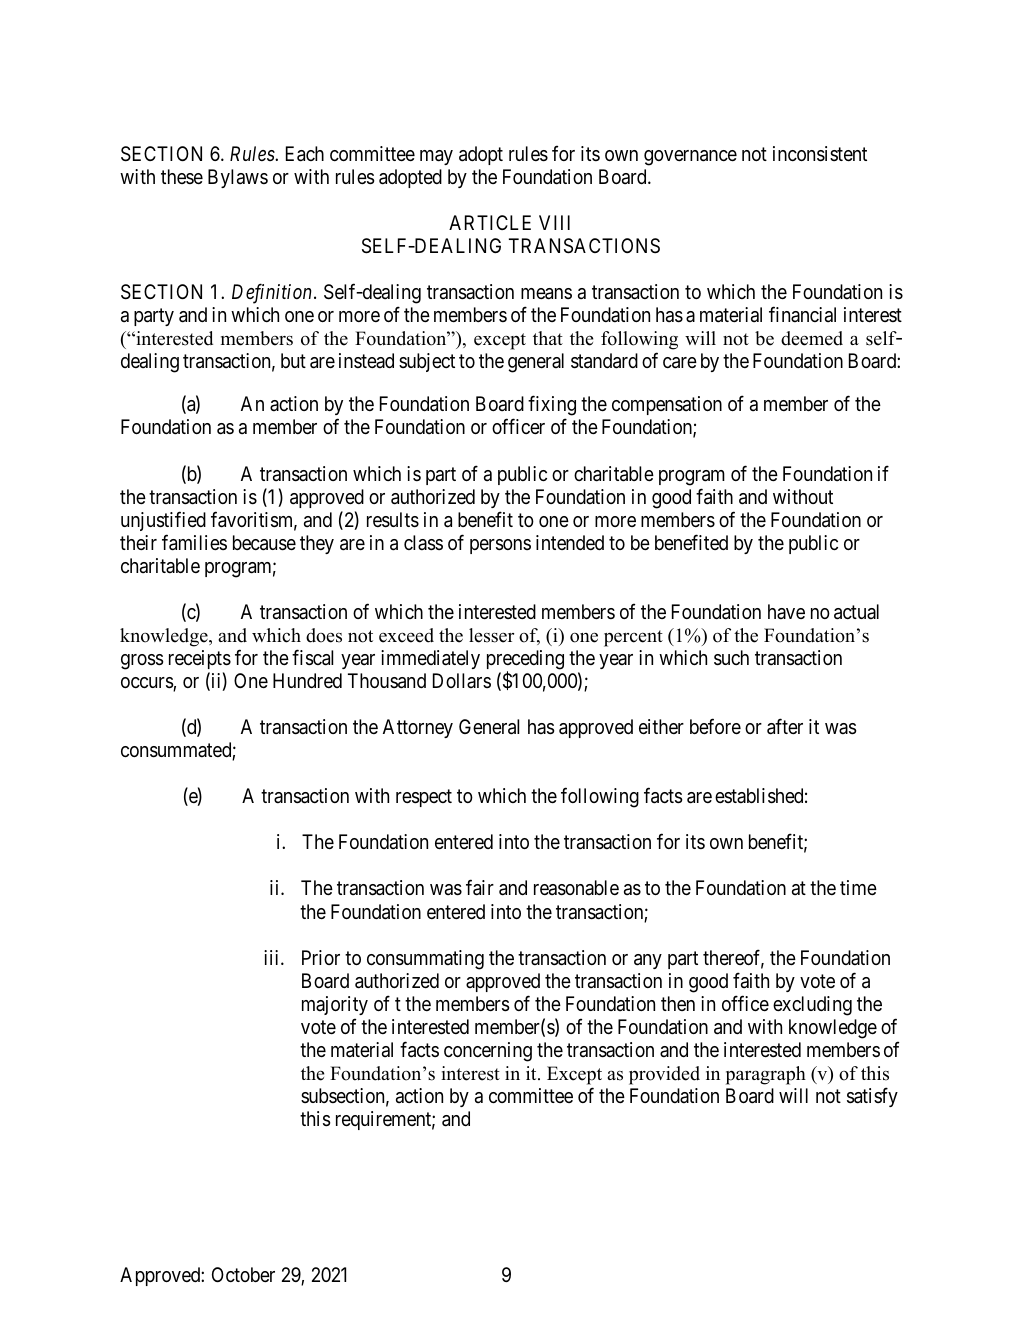 The height and width of the page is (1323, 1022). What do you see at coordinates (163, 521) in the page?
I see `unjustified` at bounding box center [163, 521].
